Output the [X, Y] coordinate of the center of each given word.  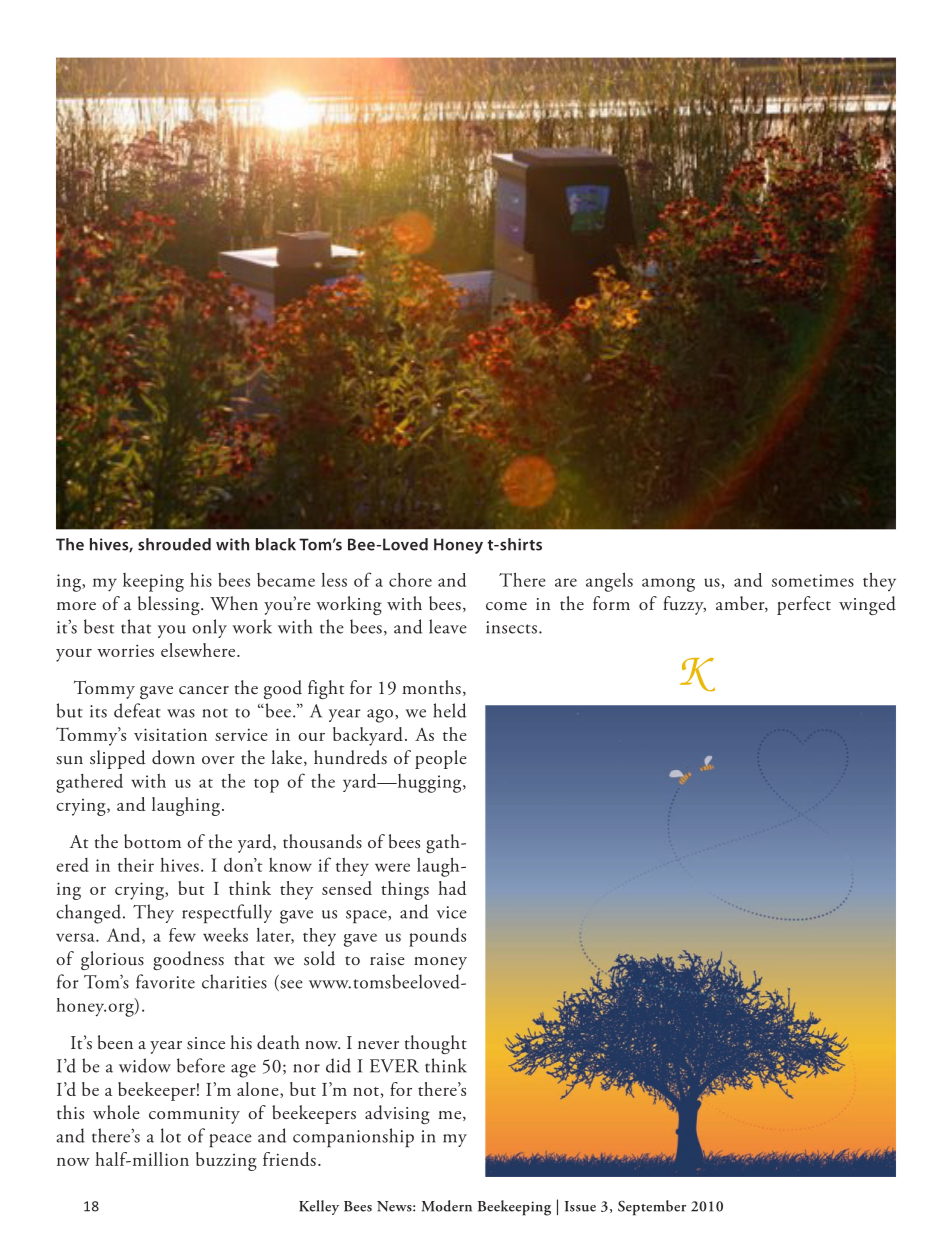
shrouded [174, 544]
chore [410, 580]
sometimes [813, 580]
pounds [437, 937]
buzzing [226, 1161]
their [136, 865]
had [452, 888]
